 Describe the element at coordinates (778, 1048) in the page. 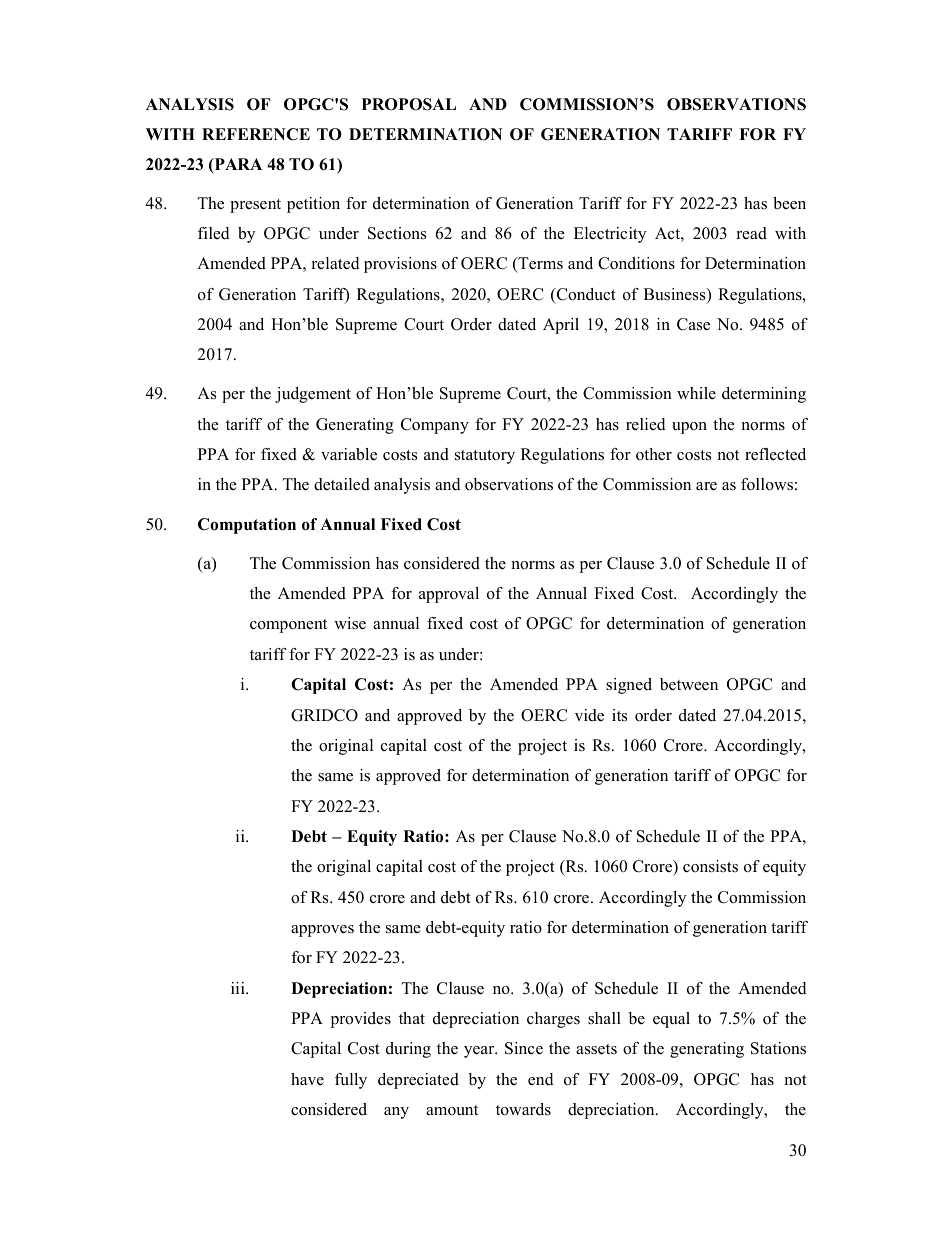

I see `Stations` at that location.
